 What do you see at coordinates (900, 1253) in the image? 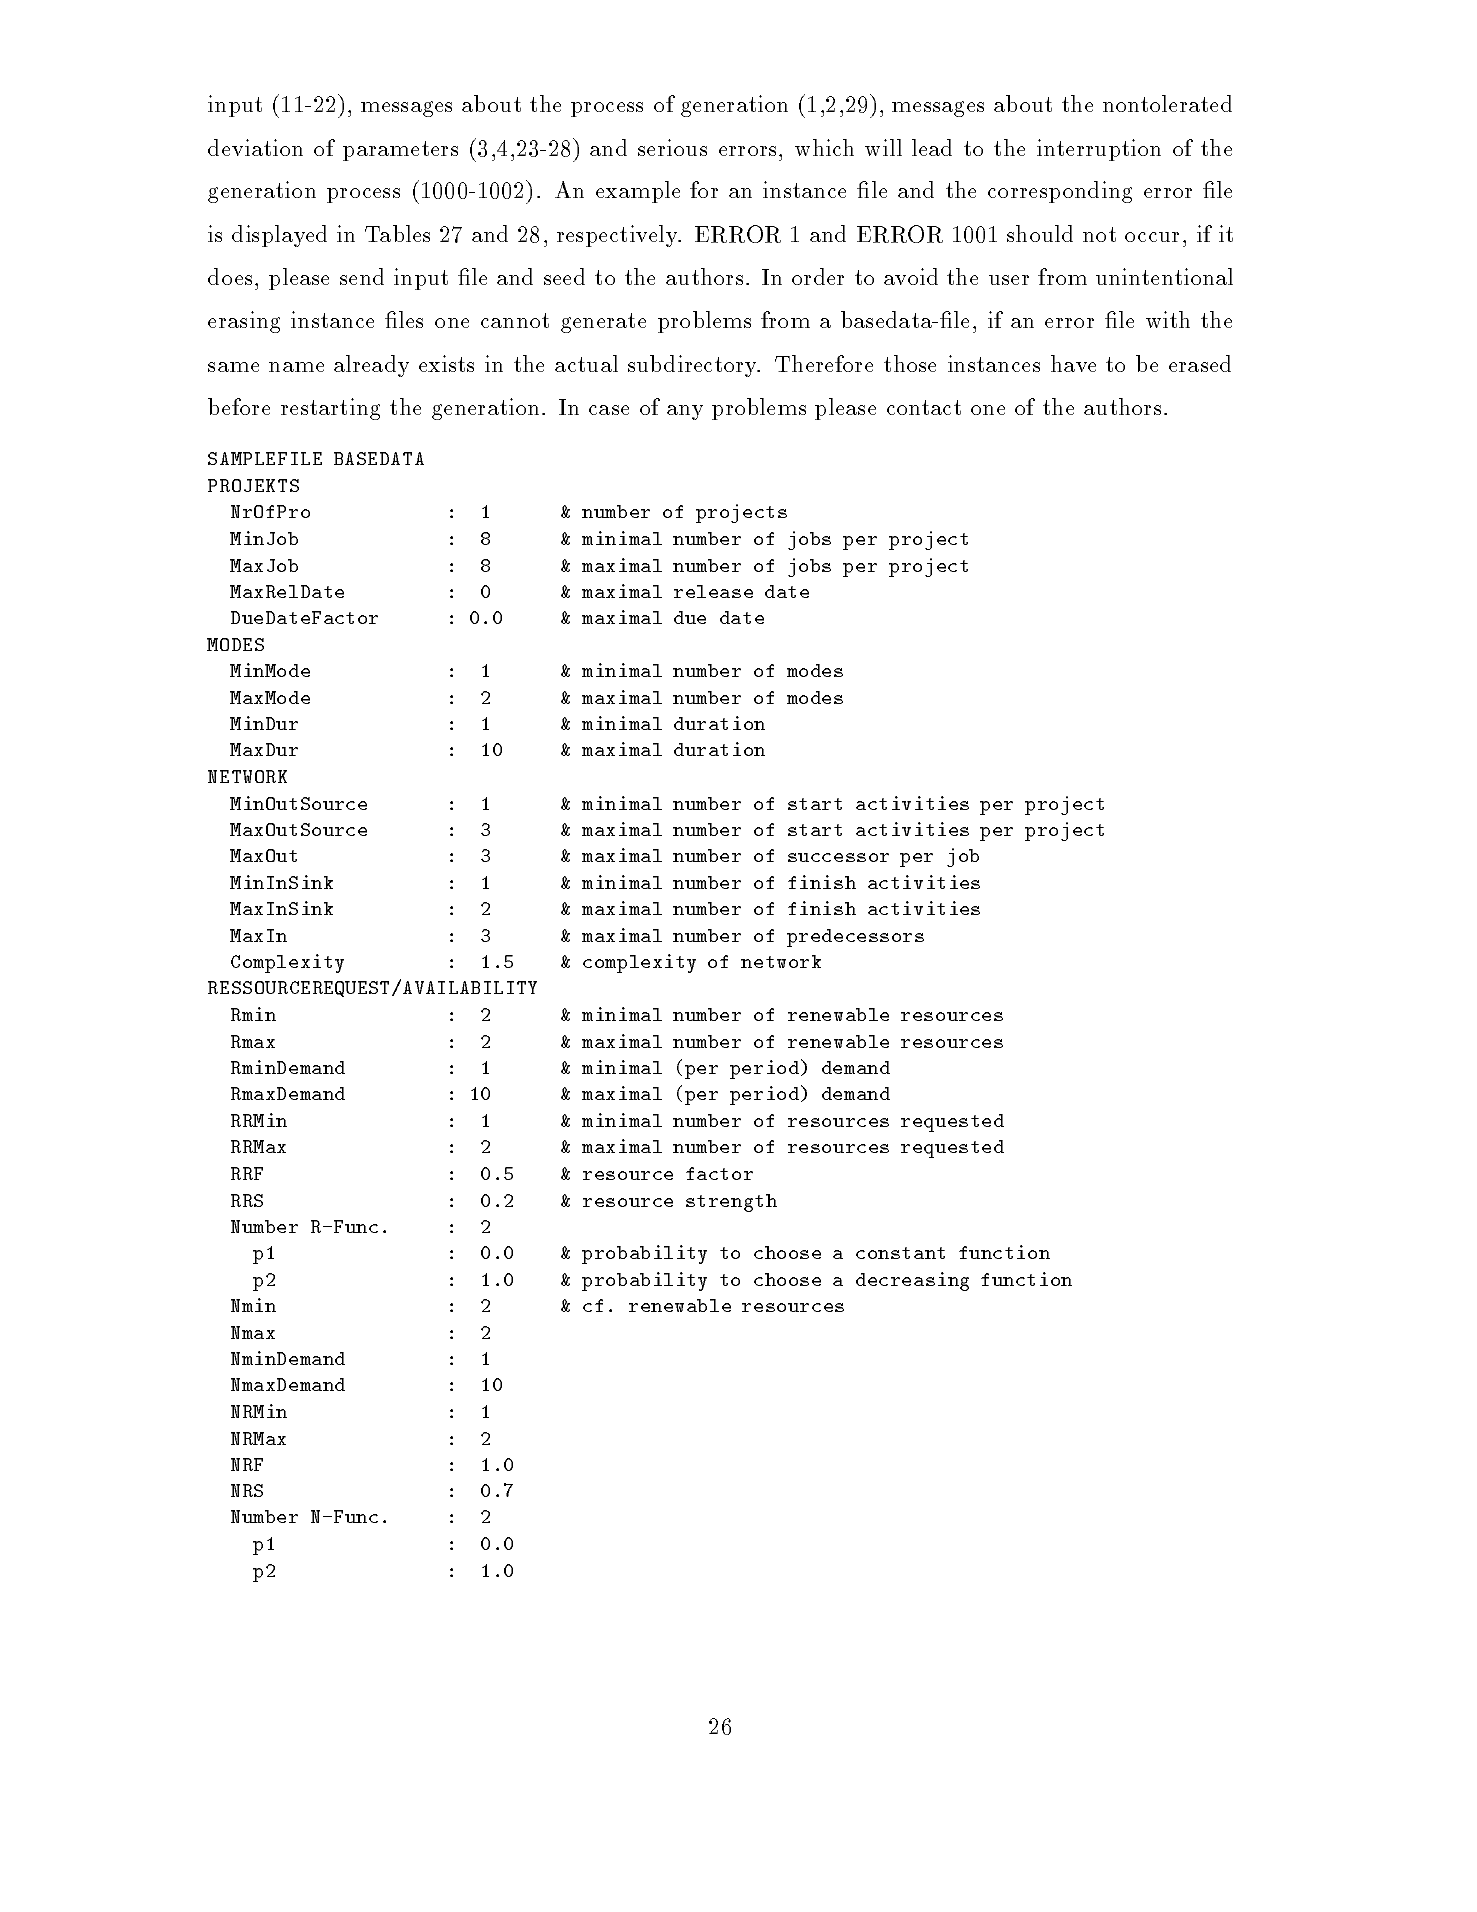
I see `constant` at bounding box center [900, 1253].
